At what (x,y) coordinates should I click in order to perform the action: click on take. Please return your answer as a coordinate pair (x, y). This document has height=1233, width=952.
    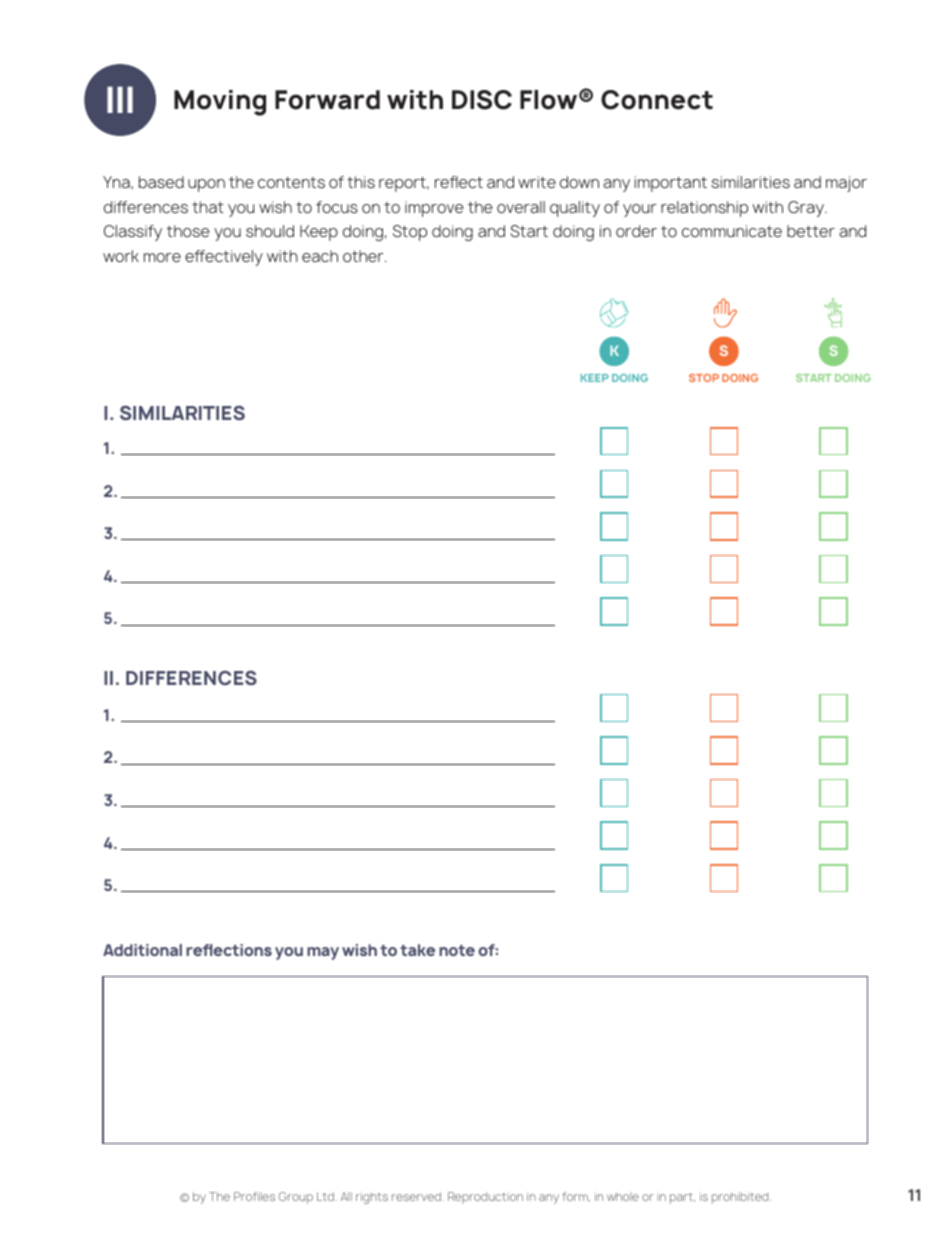
    Looking at the image, I should click on (417, 950).
